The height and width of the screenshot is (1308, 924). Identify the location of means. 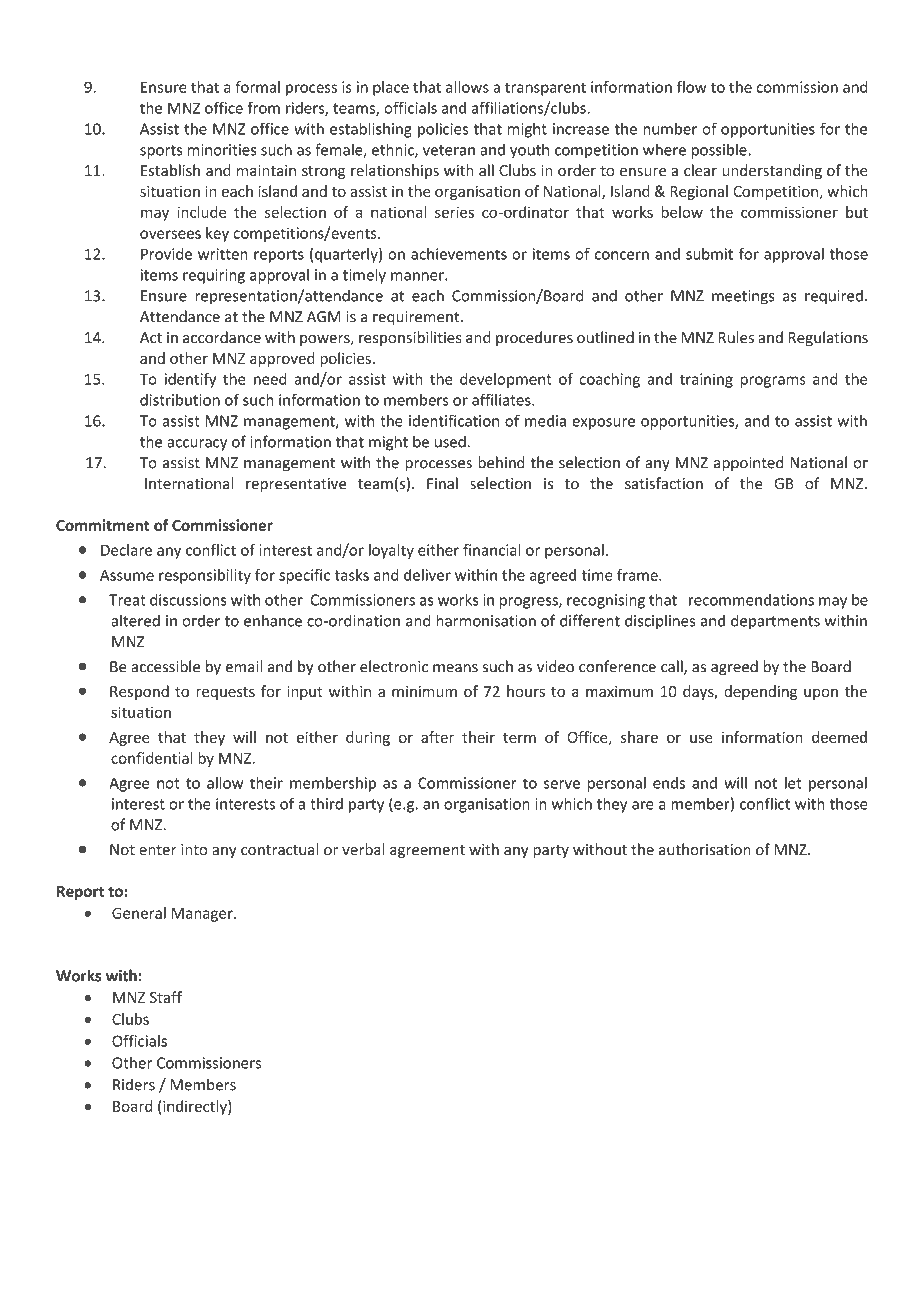
(455, 668).
